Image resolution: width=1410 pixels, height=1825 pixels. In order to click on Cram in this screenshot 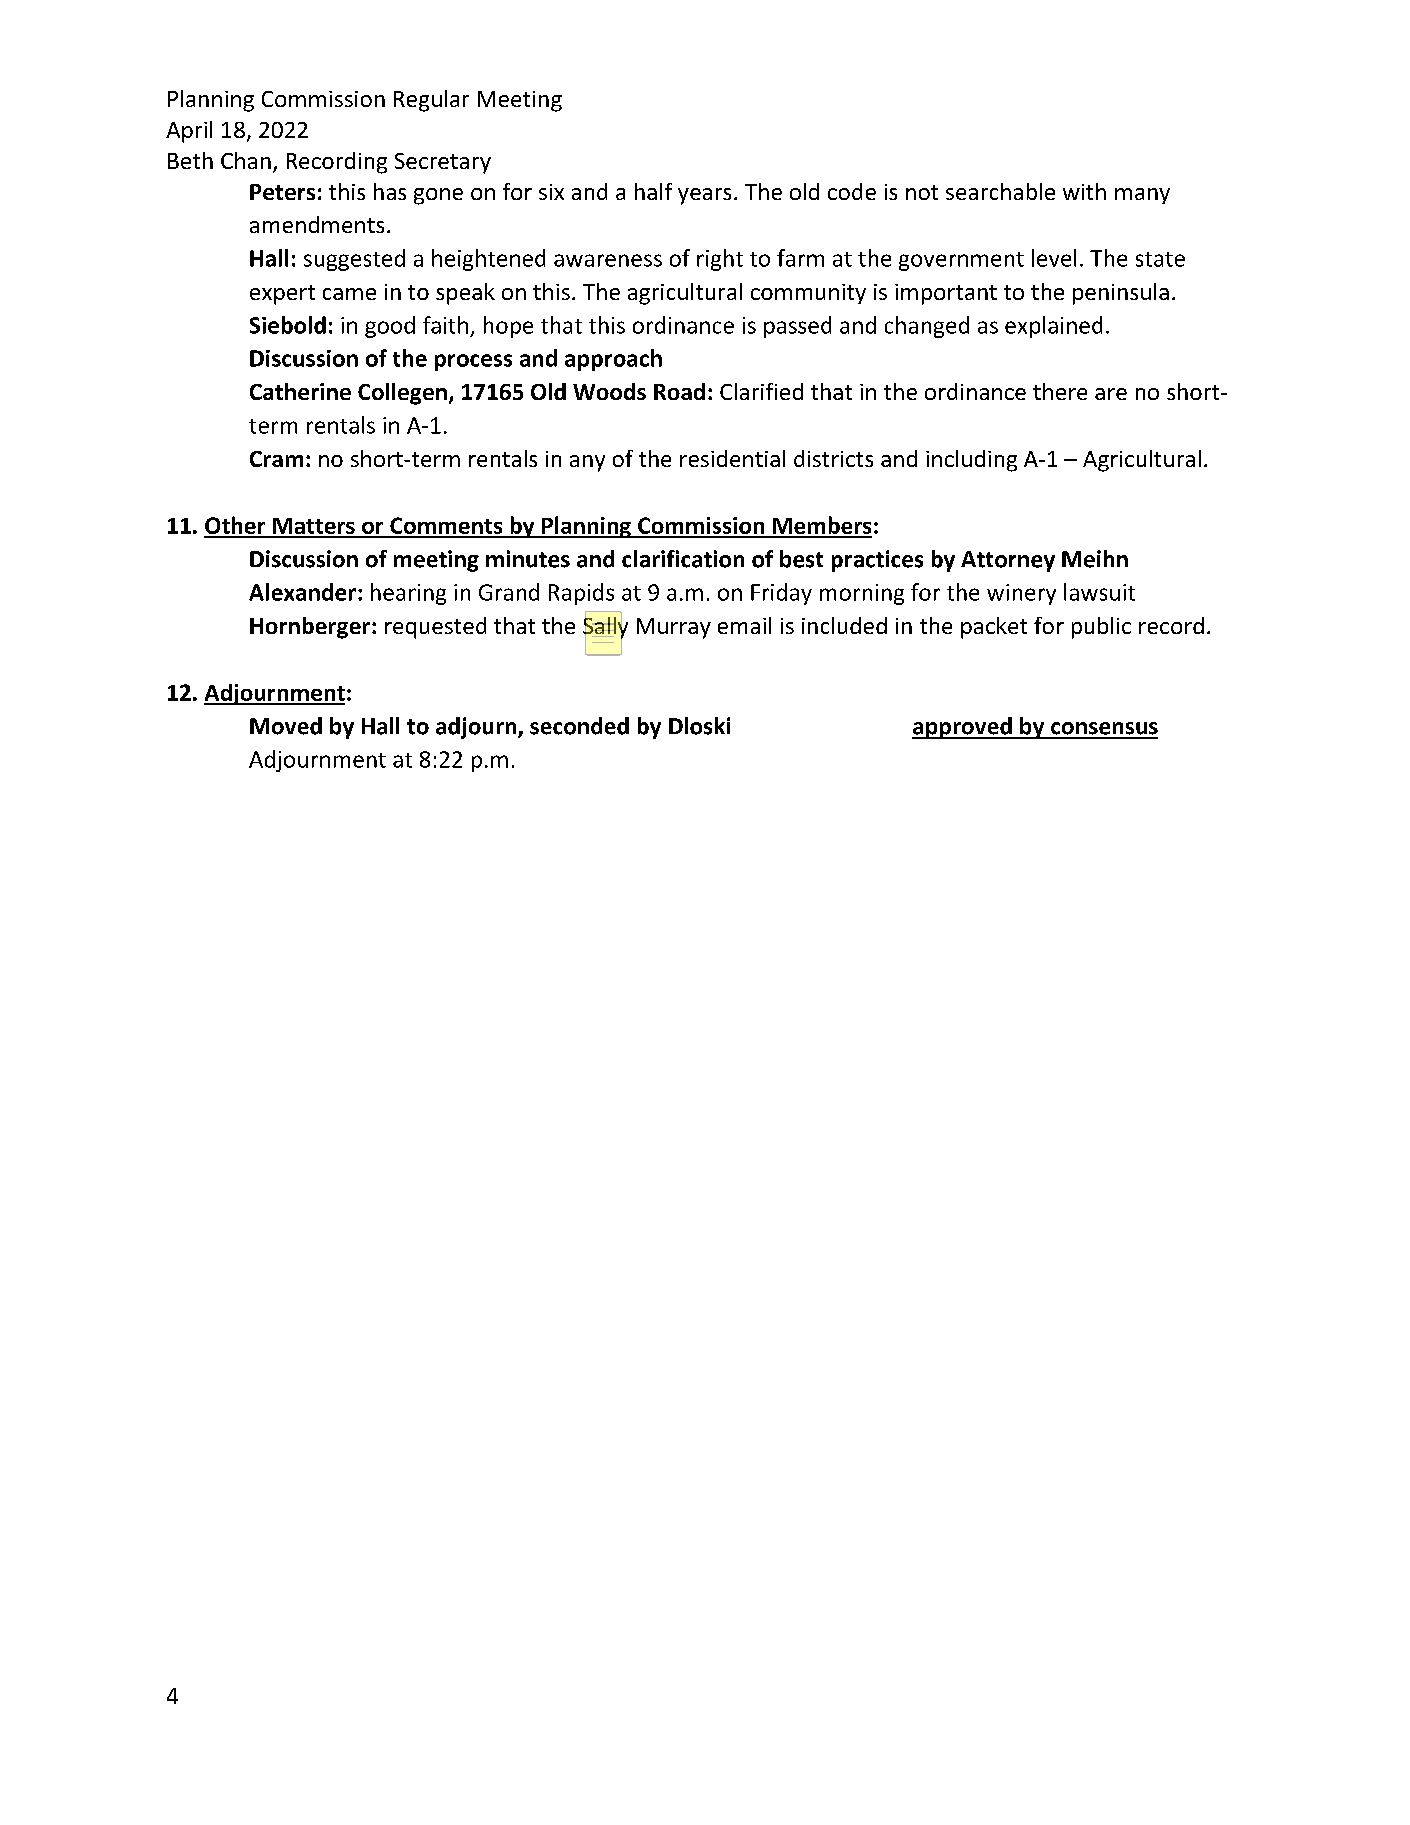, I will do `click(276, 459)`.
